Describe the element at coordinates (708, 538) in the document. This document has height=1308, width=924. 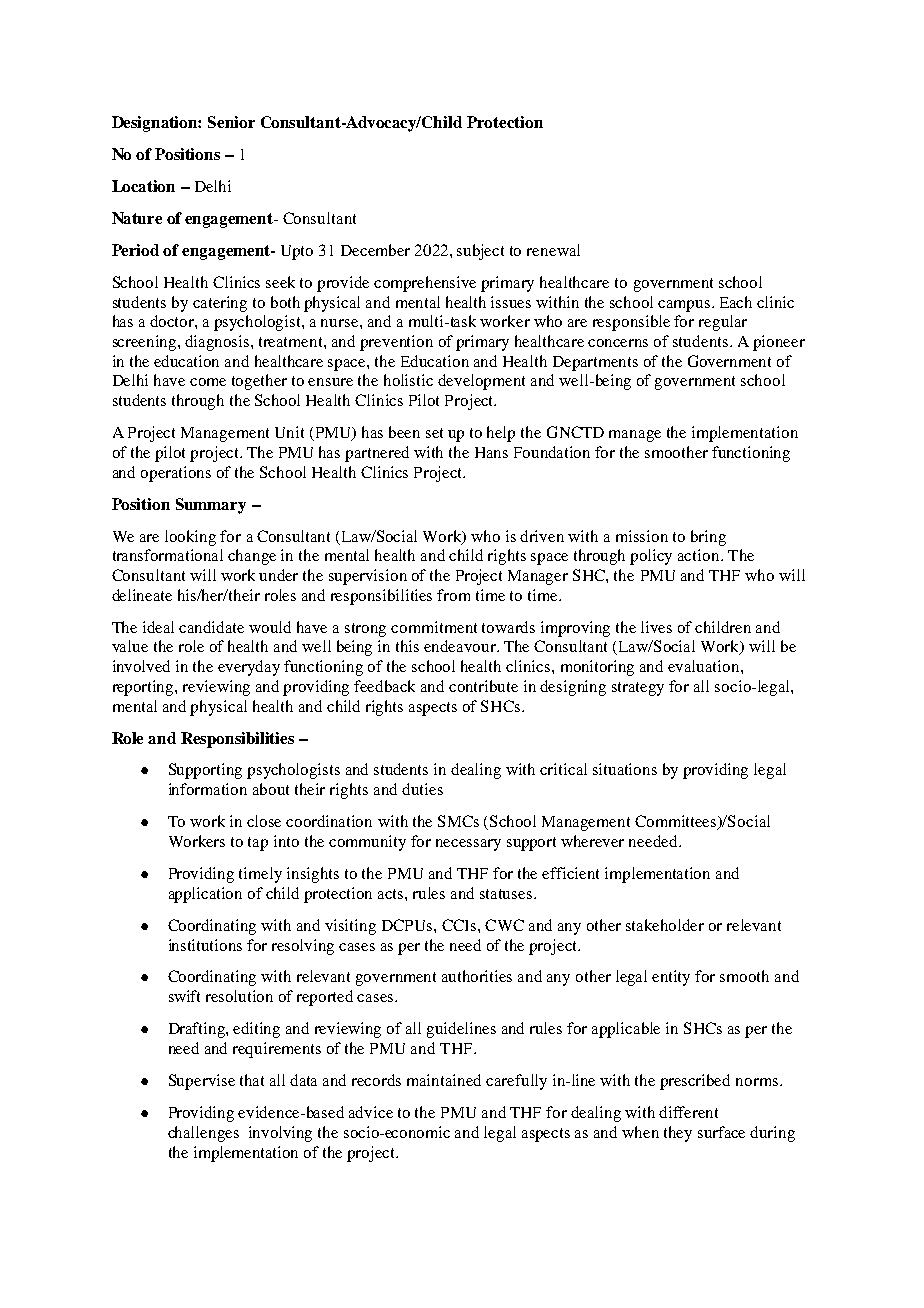
I see `bring` at that location.
